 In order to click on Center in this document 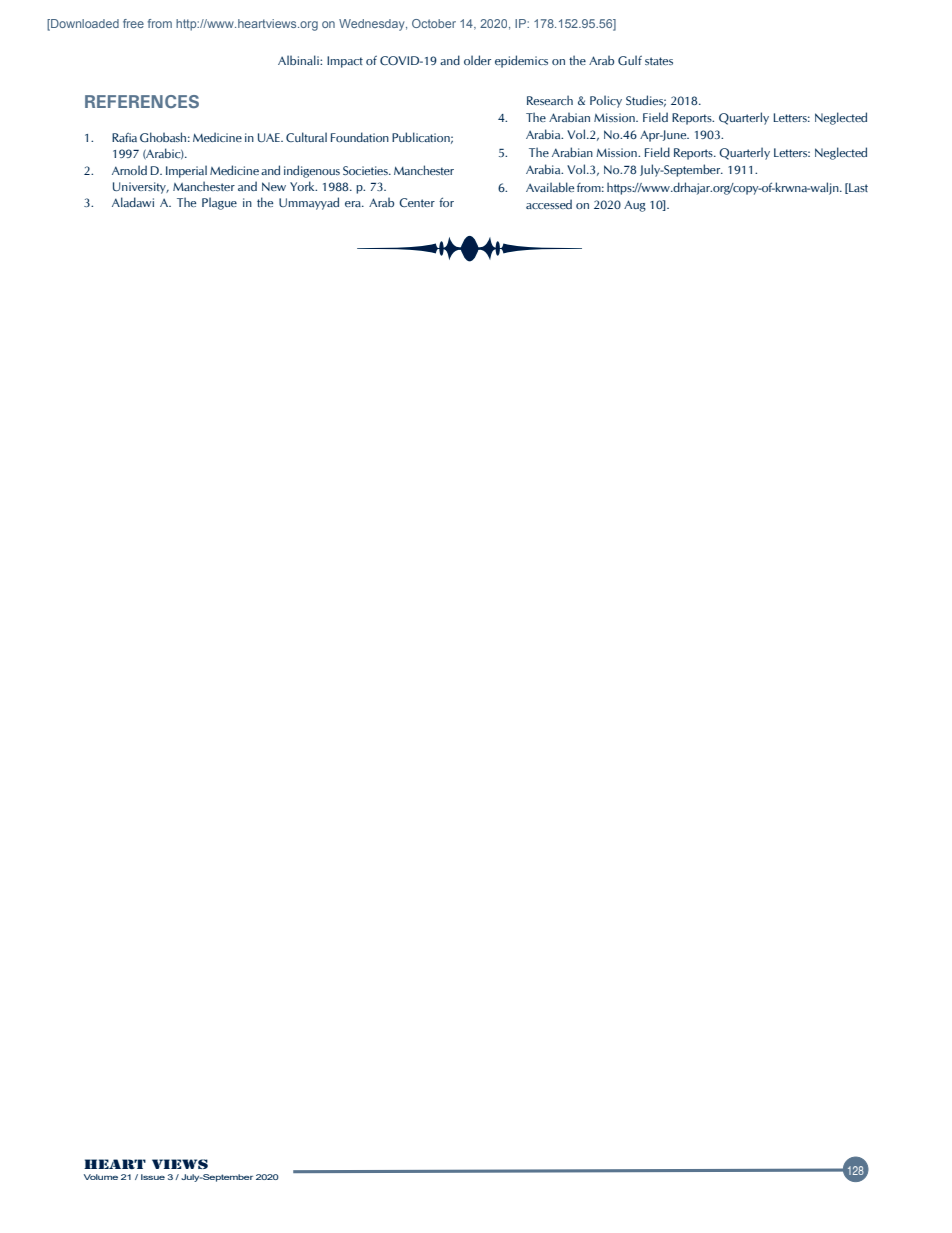, I will do `click(417, 202)`.
